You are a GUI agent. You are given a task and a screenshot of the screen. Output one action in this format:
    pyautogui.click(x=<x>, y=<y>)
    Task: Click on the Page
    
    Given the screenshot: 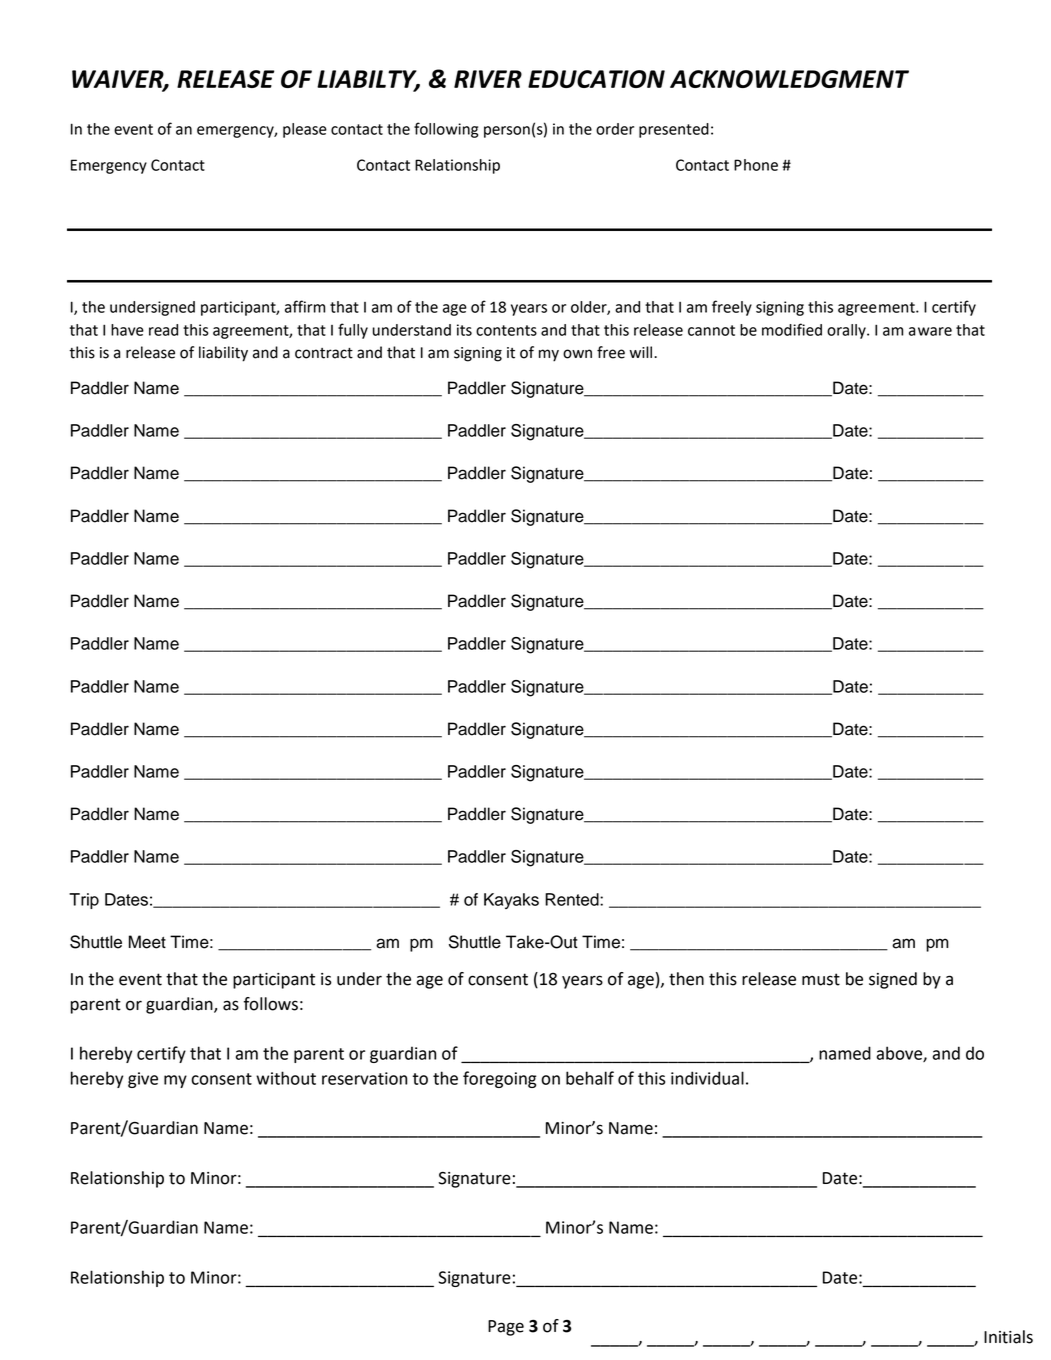 What is the action you would take?
    pyautogui.click(x=506, y=1328)
